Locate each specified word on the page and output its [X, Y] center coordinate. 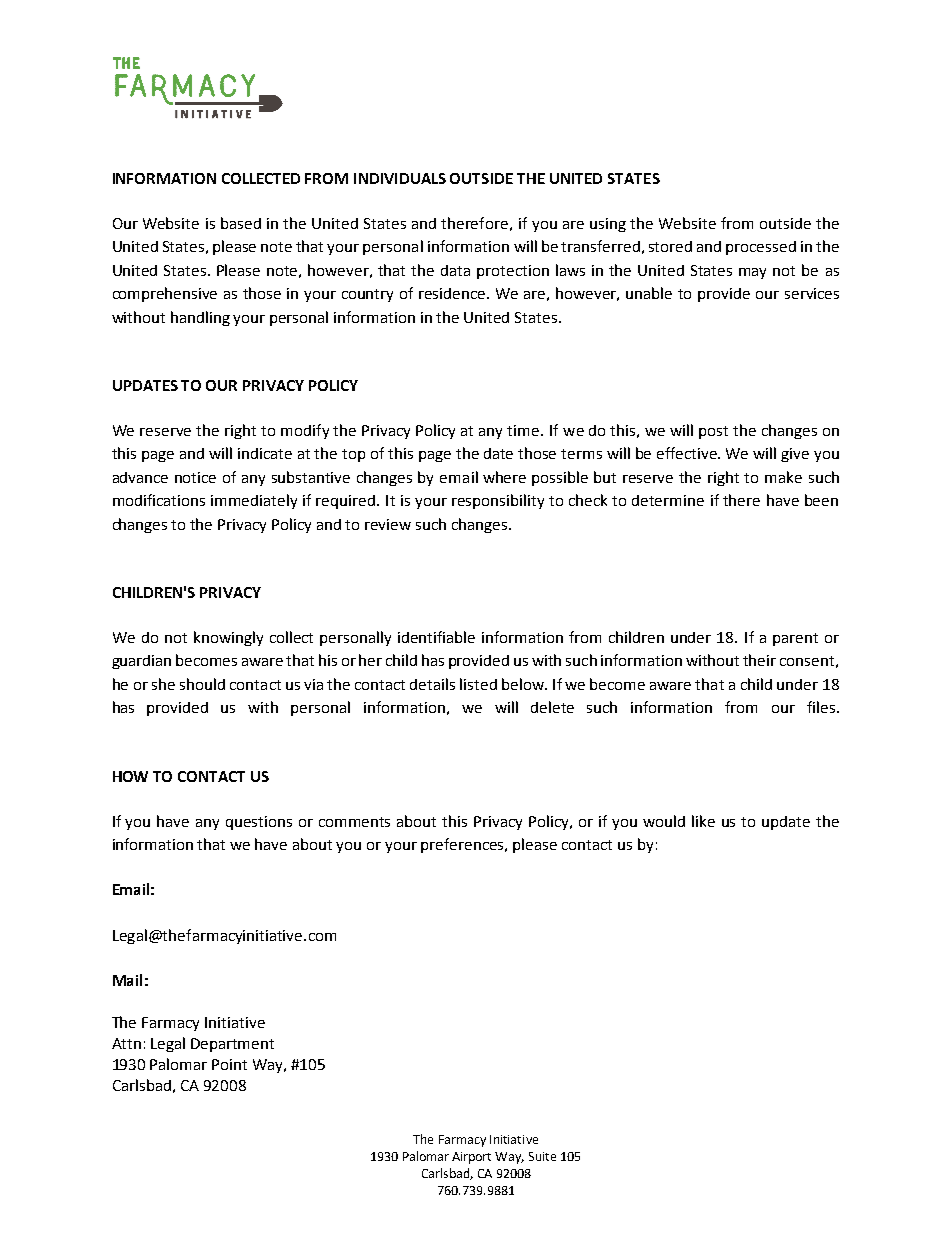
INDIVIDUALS [400, 178]
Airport [471, 1158]
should [202, 684]
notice [195, 477]
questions [259, 823]
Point [229, 1064]
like [703, 821]
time [524, 430]
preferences [464, 845]
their [759, 660]
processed [761, 248]
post [713, 432]
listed [478, 684]
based [241, 223]
